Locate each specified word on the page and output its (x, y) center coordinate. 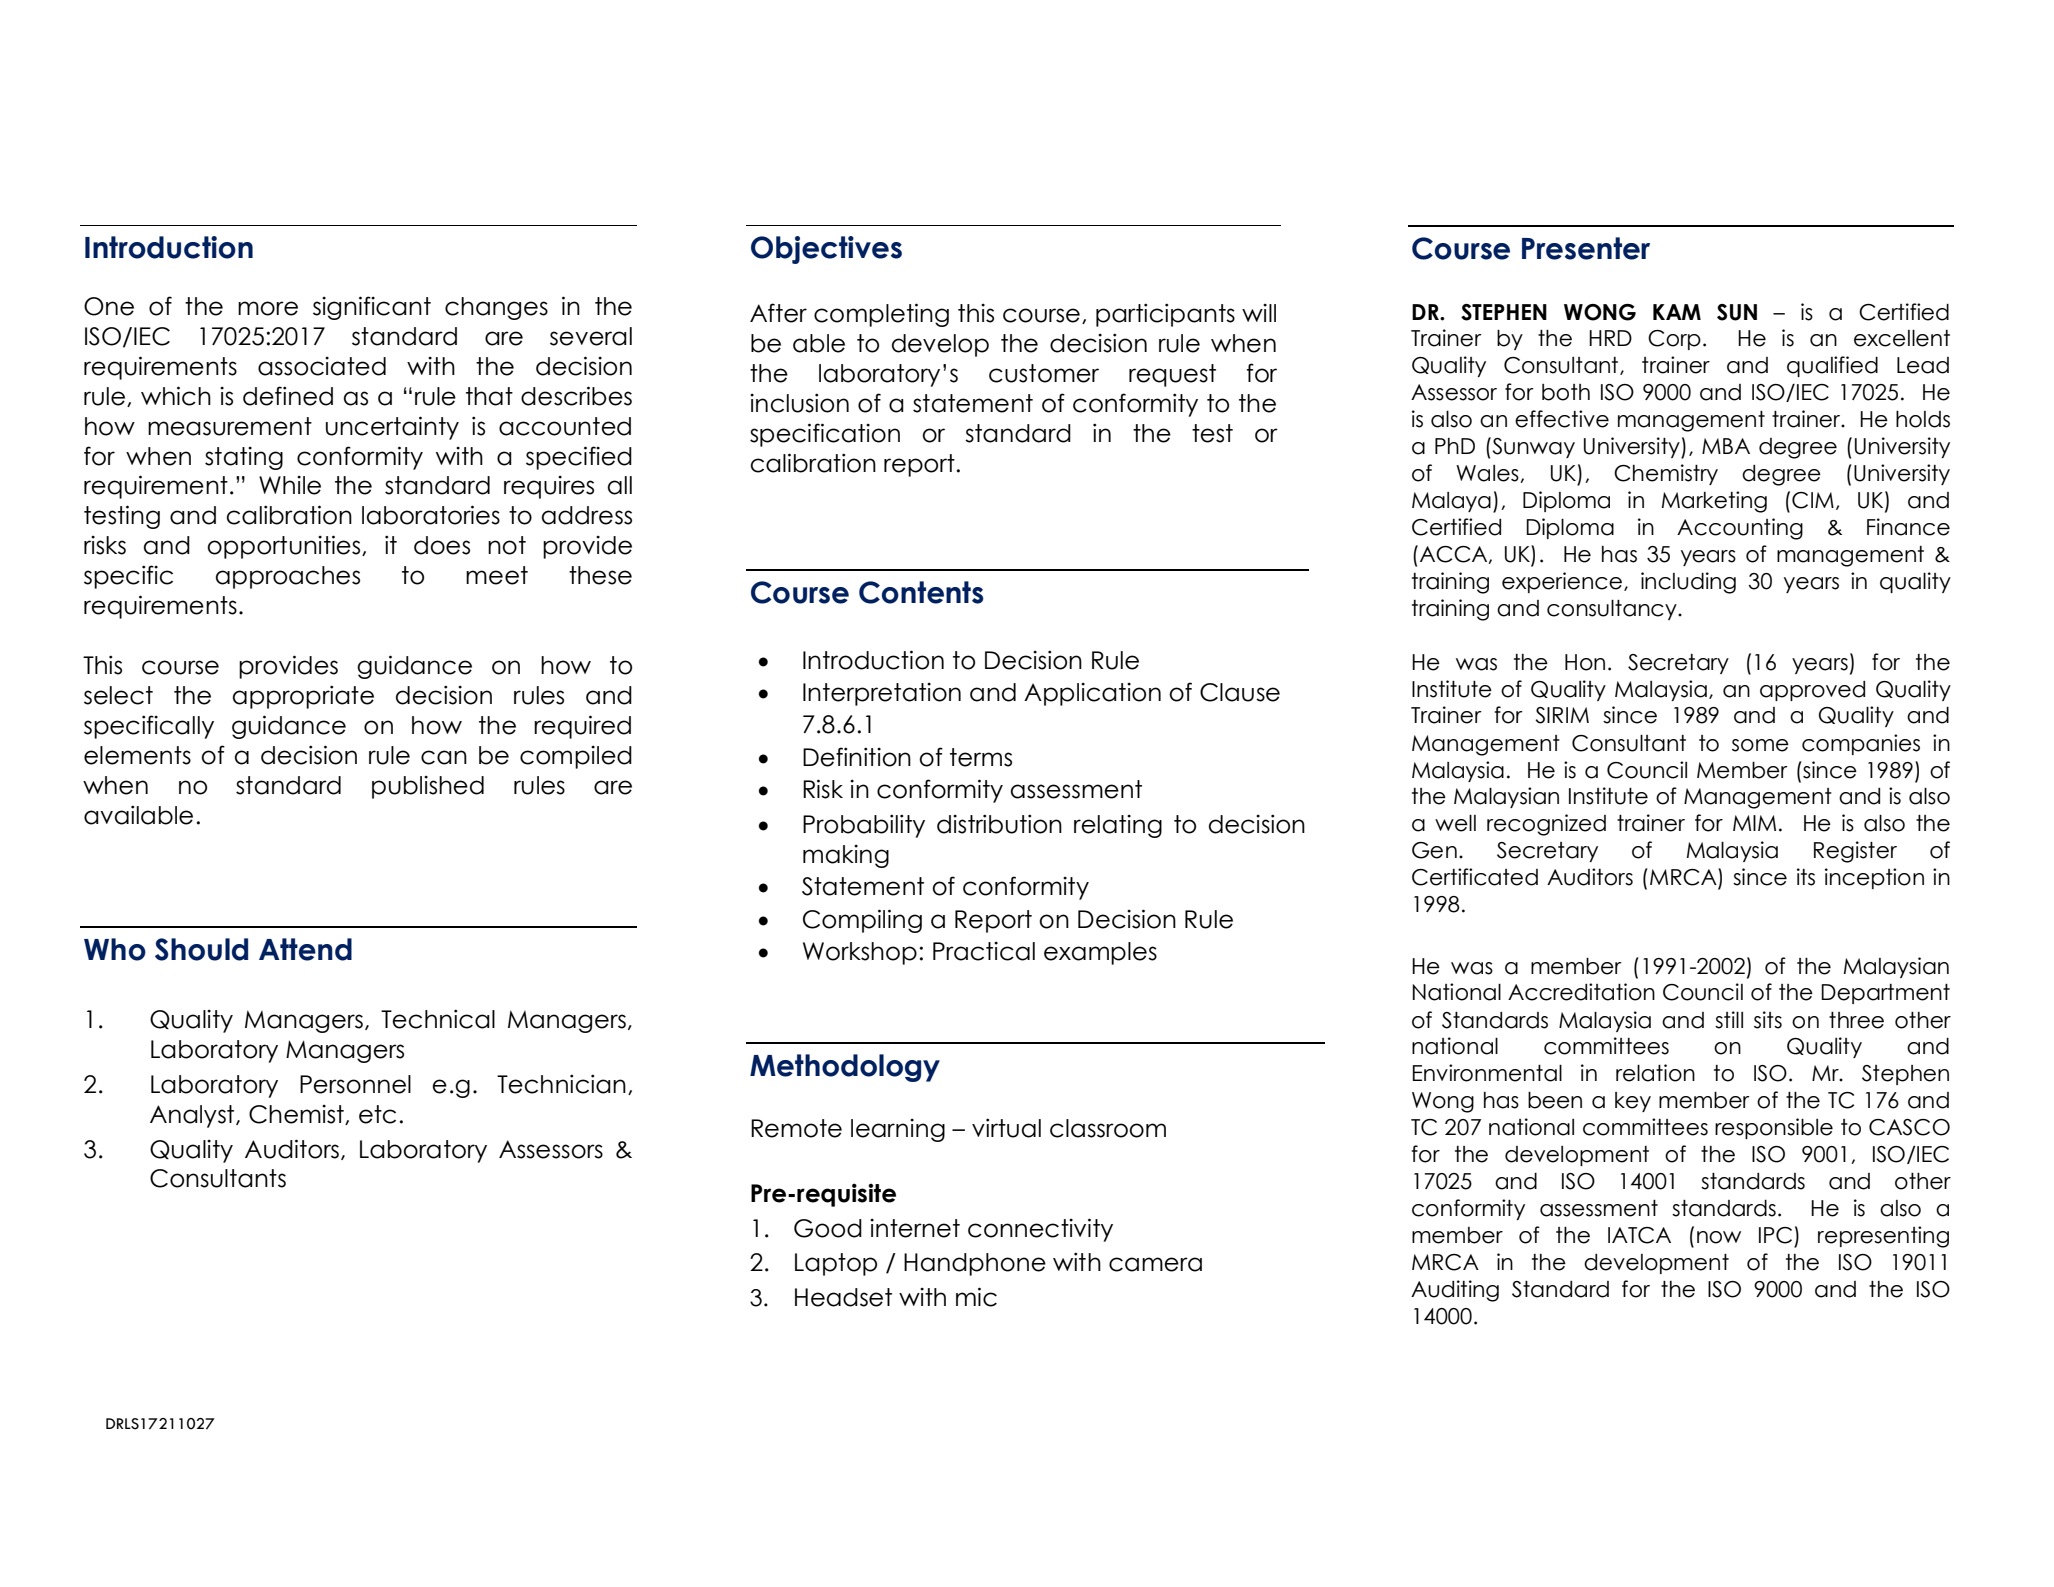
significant (372, 308)
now (1719, 1237)
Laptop (836, 1264)
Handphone (975, 1264)
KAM (1677, 312)
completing (881, 315)
